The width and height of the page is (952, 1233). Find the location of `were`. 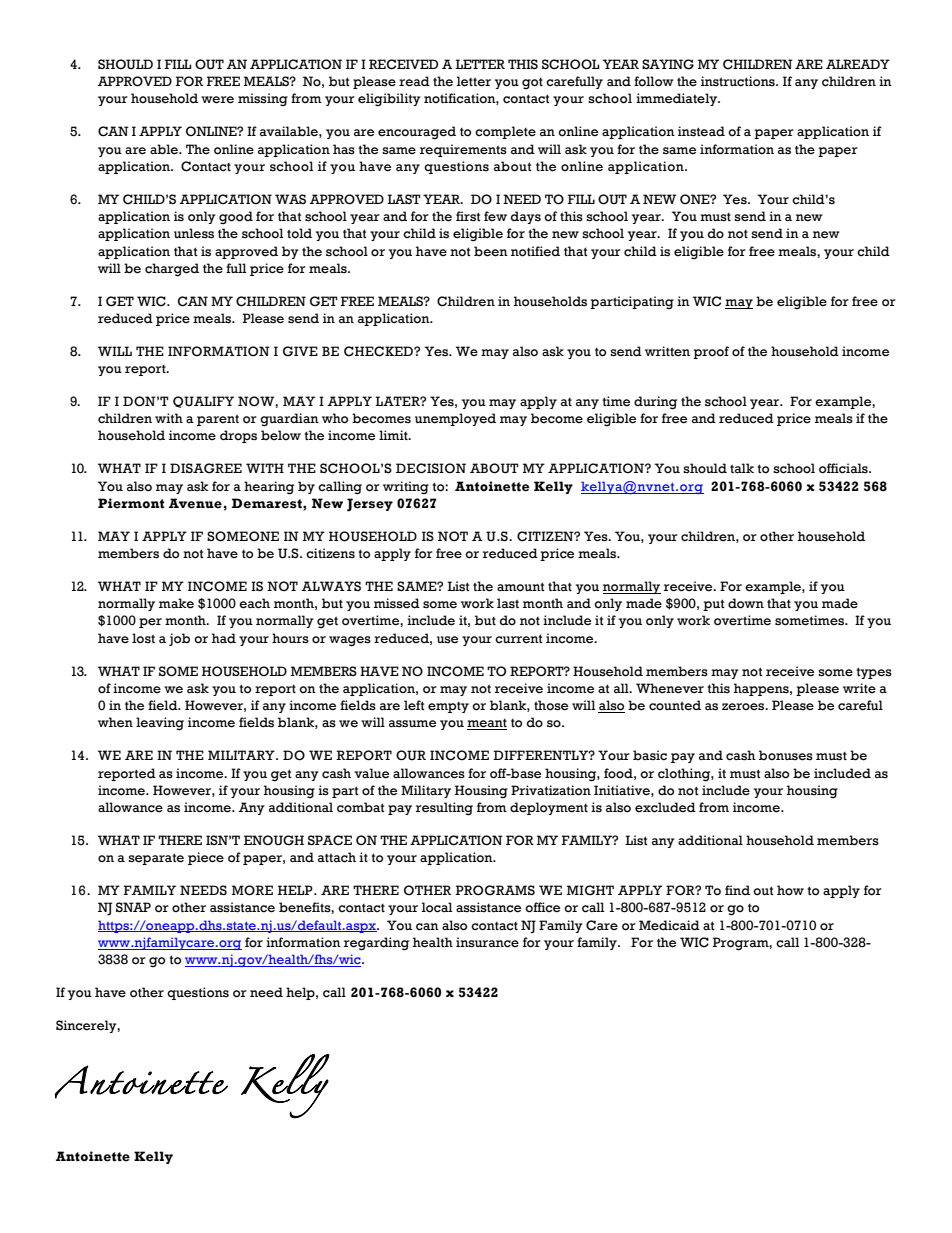

were is located at coordinates (217, 100).
